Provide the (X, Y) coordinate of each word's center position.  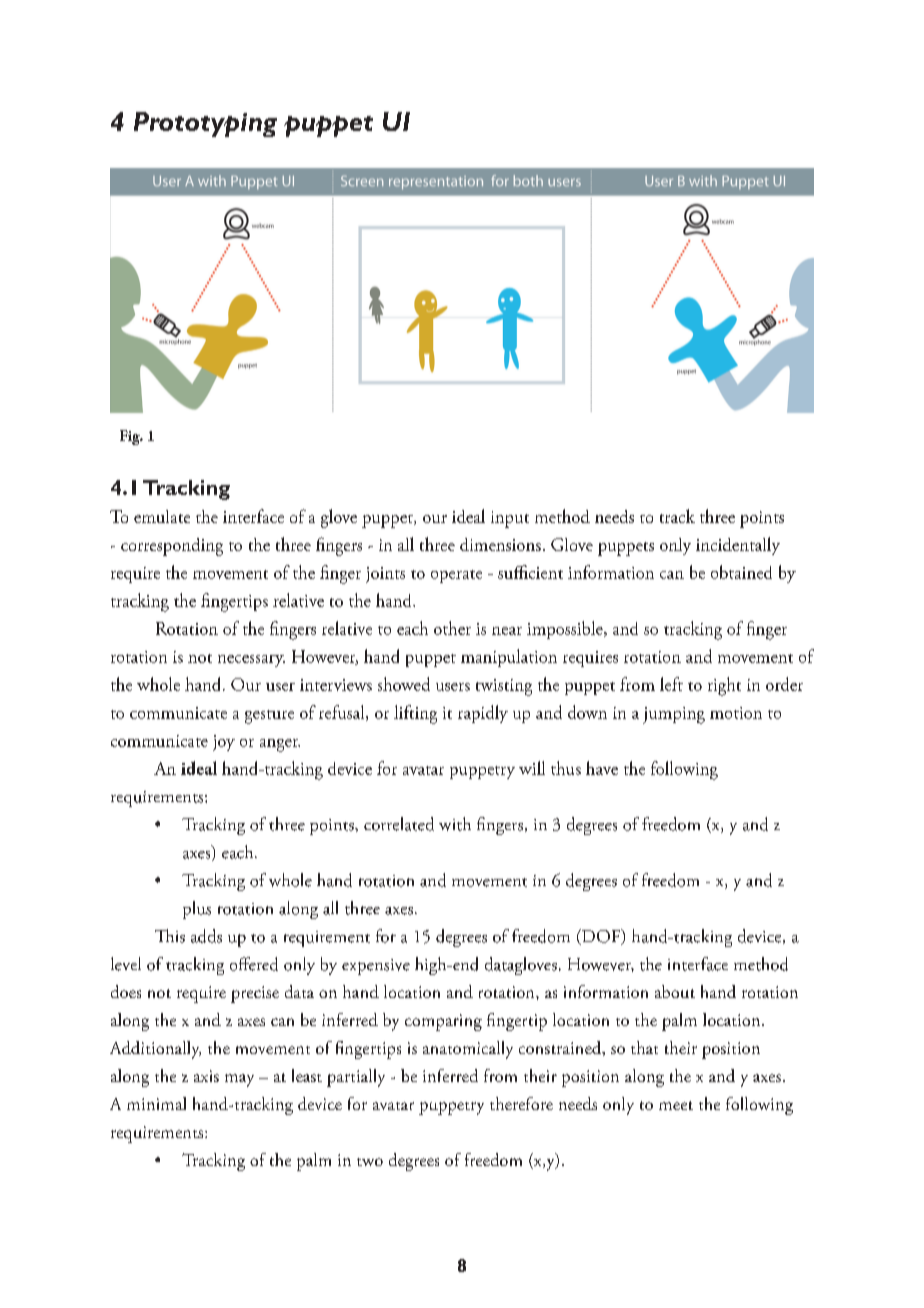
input (510, 519)
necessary (251, 661)
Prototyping (205, 124)
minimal (156, 1103)
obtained (741, 572)
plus (197, 910)
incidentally (738, 546)
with (455, 824)
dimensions (500, 544)
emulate (162, 516)
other (452, 628)
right (724, 686)
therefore (521, 1103)
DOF (601, 937)
